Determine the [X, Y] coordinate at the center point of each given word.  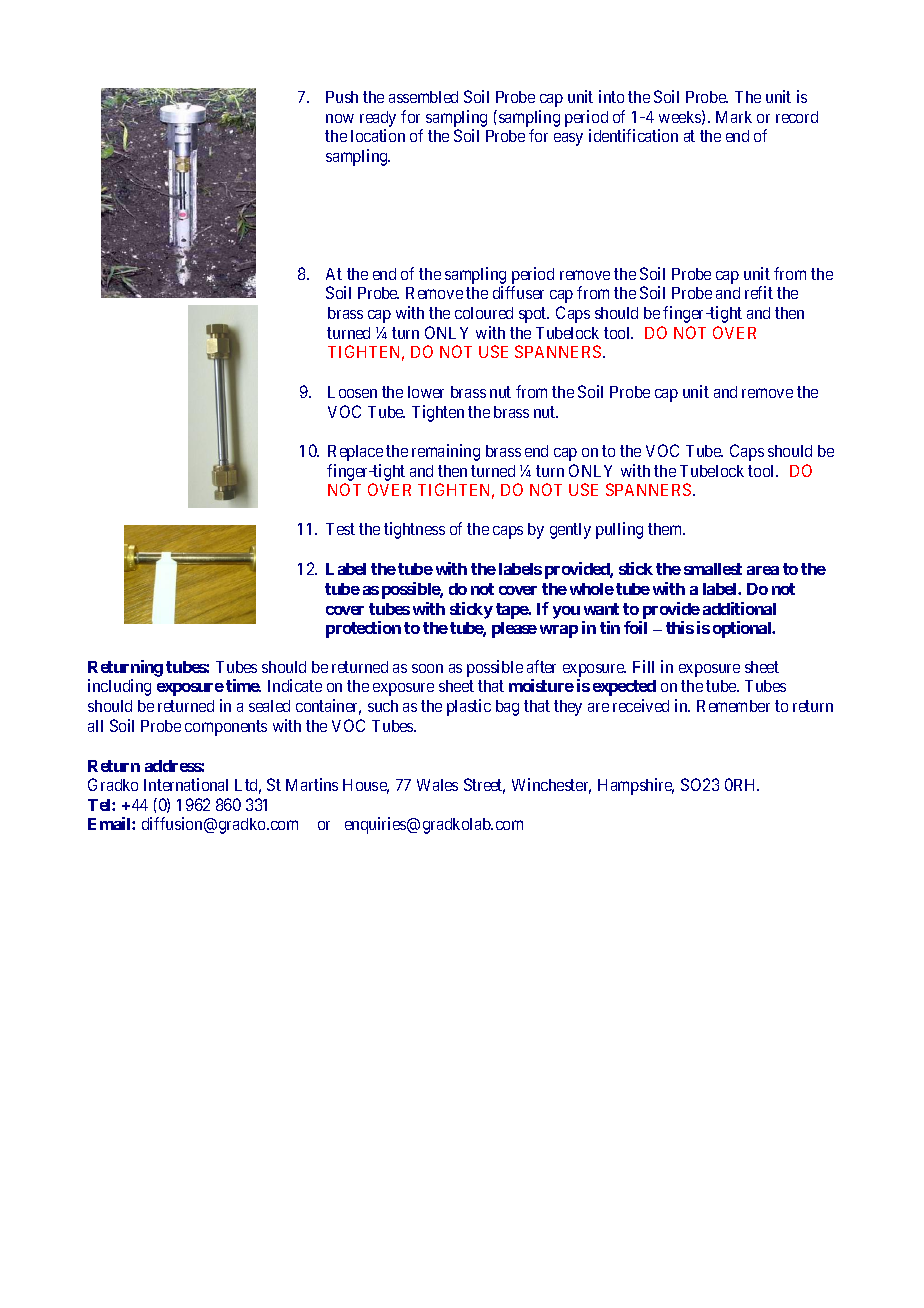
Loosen [352, 392]
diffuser [518, 292]
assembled [423, 97]
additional [739, 608]
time [243, 685]
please [514, 630]
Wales [437, 785]
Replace [355, 453]
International [186, 784]
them [666, 529]
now [340, 118]
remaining [446, 452]
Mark [734, 117]
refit [759, 292]
